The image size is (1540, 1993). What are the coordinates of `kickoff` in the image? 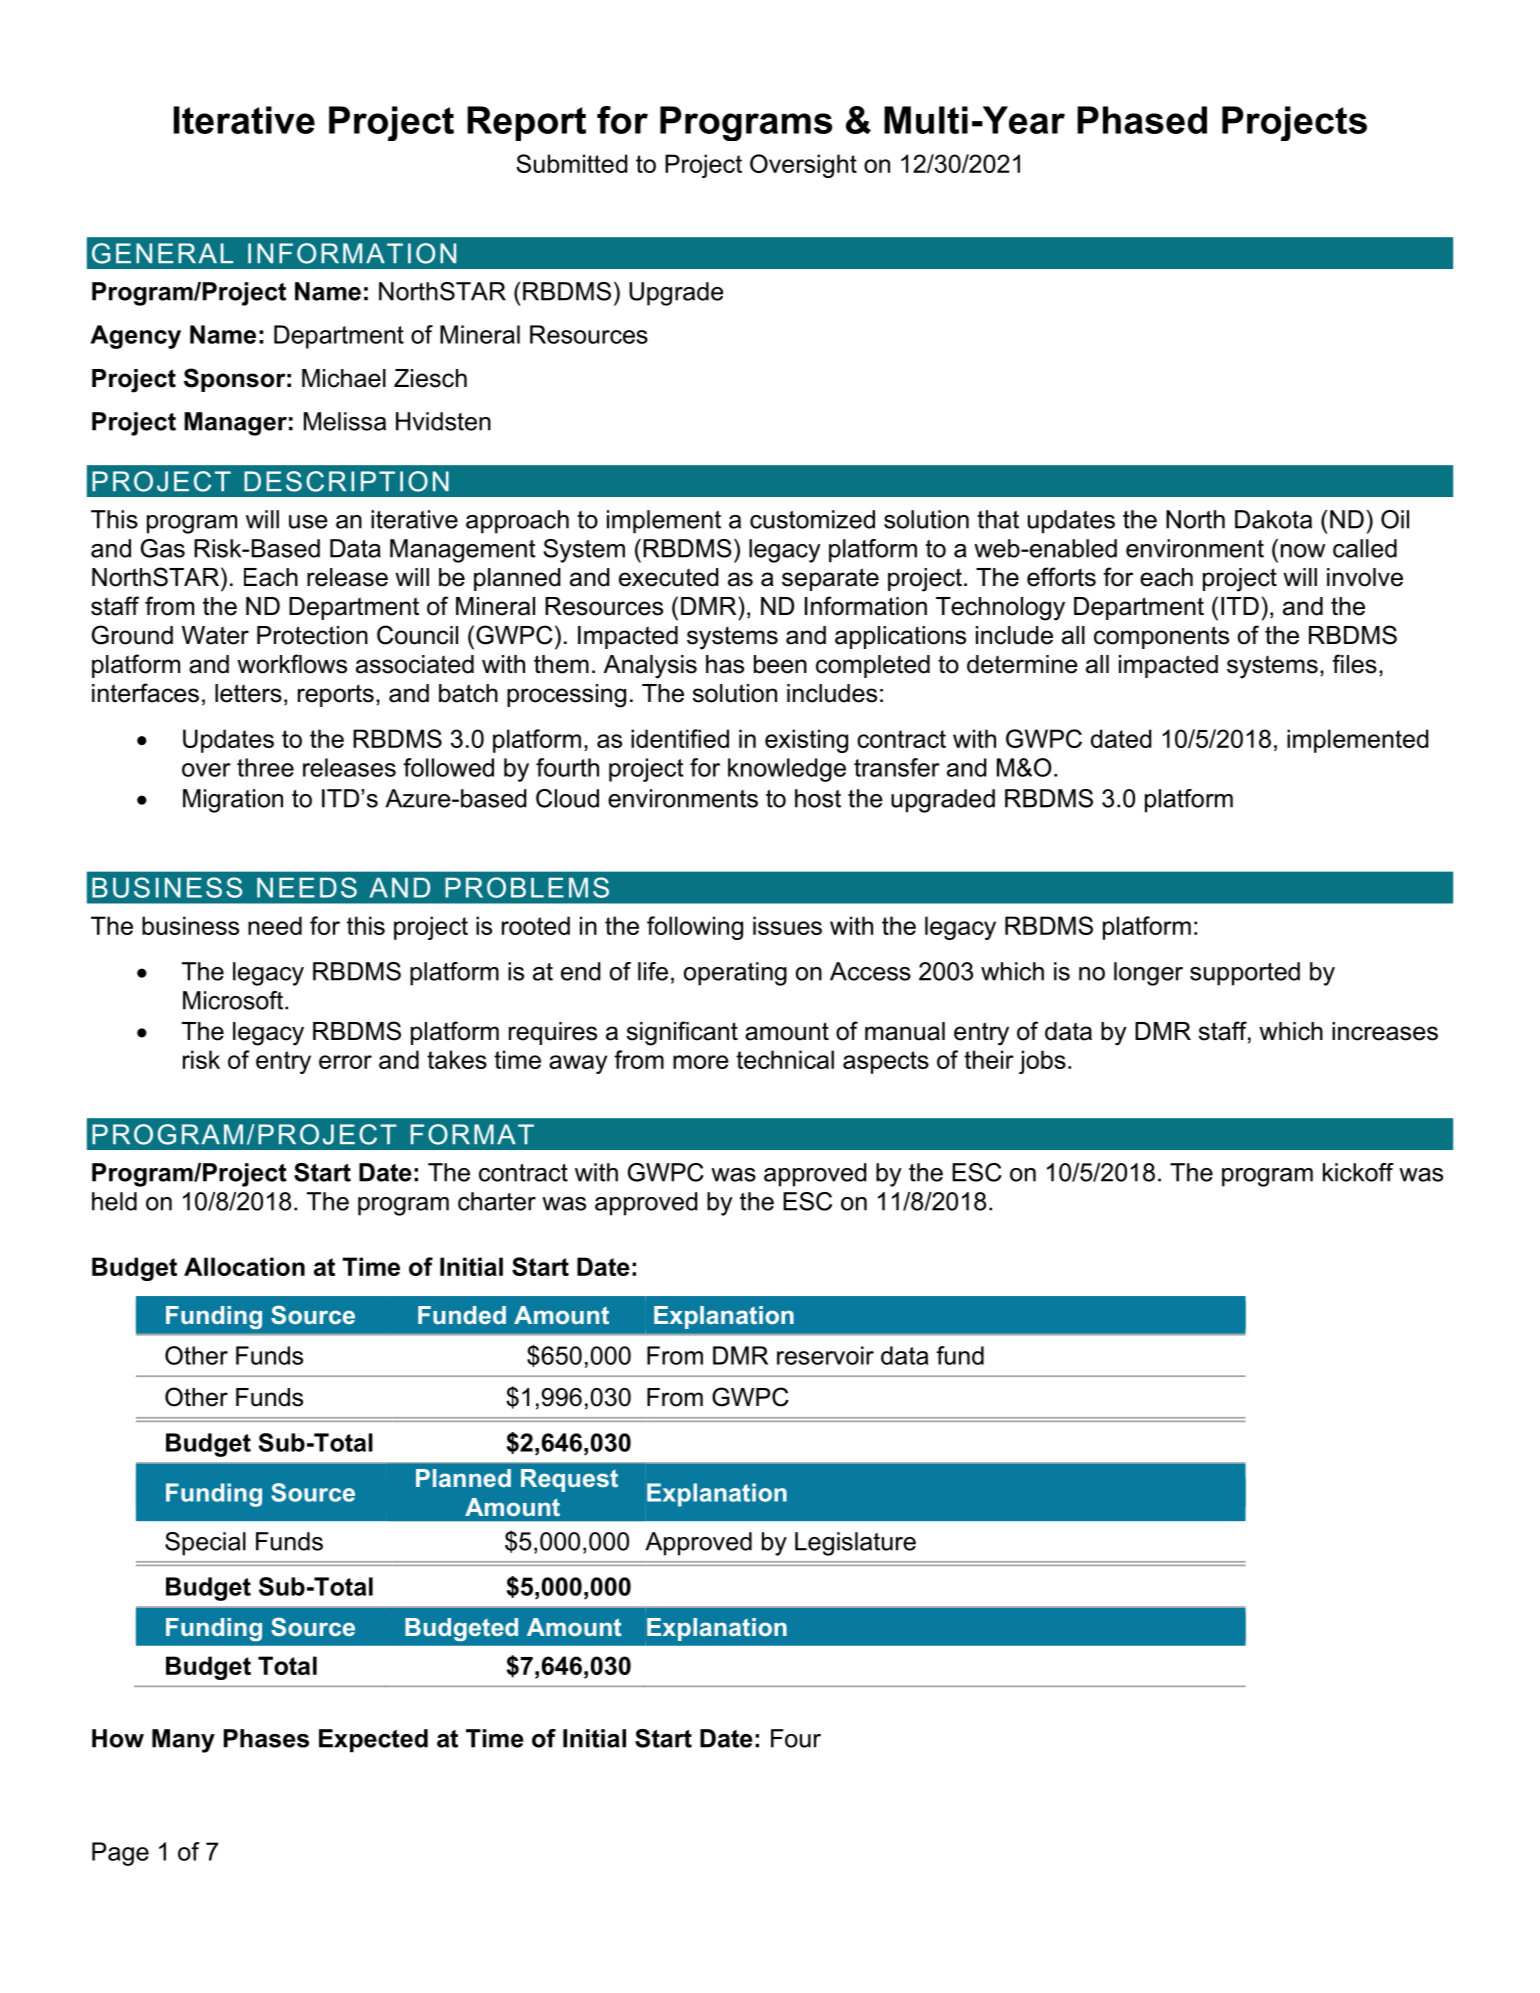 It's located at (1358, 1172).
